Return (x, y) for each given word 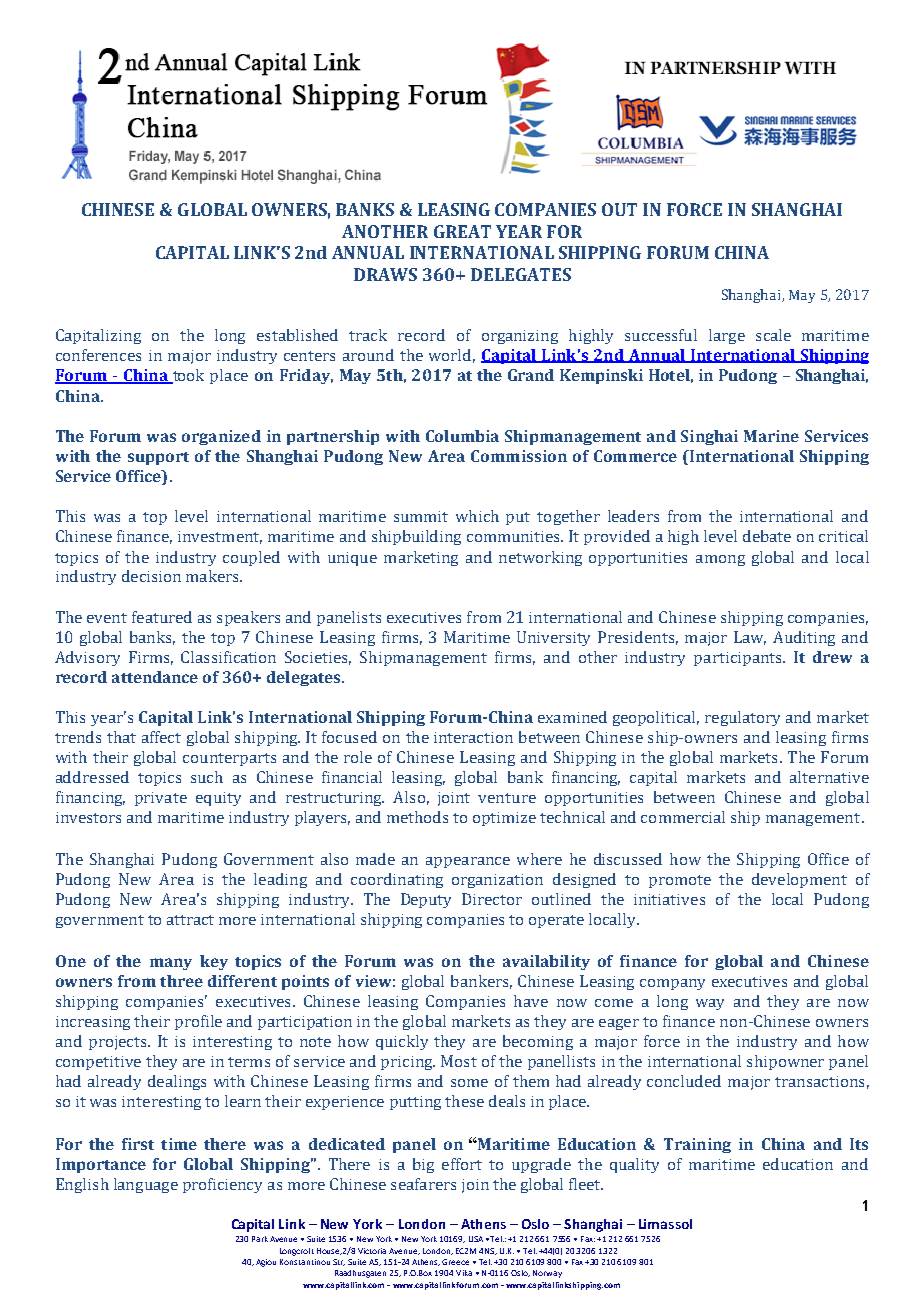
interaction (473, 737)
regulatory (742, 718)
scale (773, 335)
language (146, 1185)
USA (476, 1239)
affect (161, 737)
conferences (98, 355)
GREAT (462, 231)
